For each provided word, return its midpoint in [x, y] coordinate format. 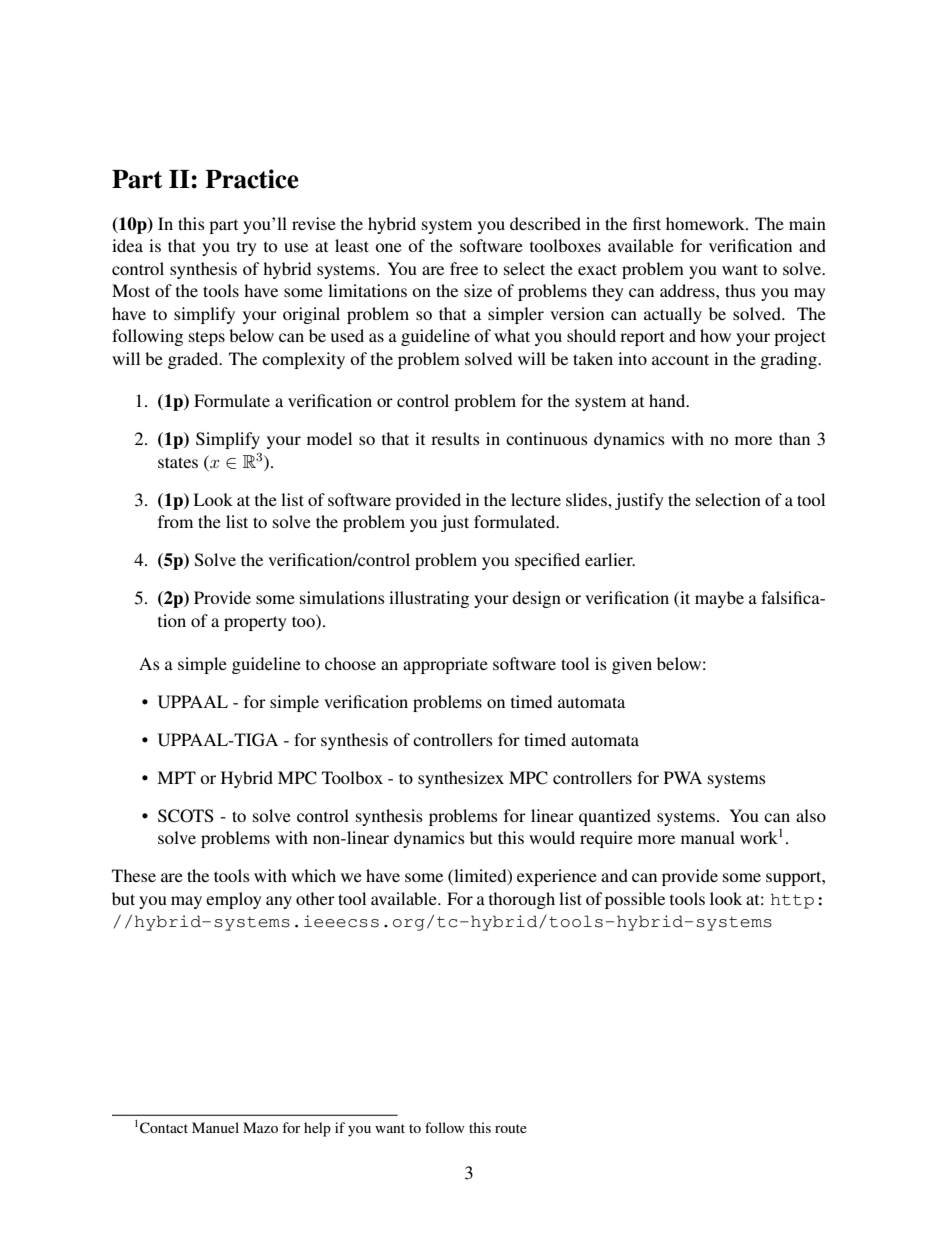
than [794, 438]
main [807, 223]
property [255, 623]
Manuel [215, 1127]
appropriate [445, 665]
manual [708, 837]
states [178, 462]
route [511, 1128]
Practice [252, 179]
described [545, 223]
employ [234, 900]
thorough [522, 900]
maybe [719, 599]
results [455, 438]
